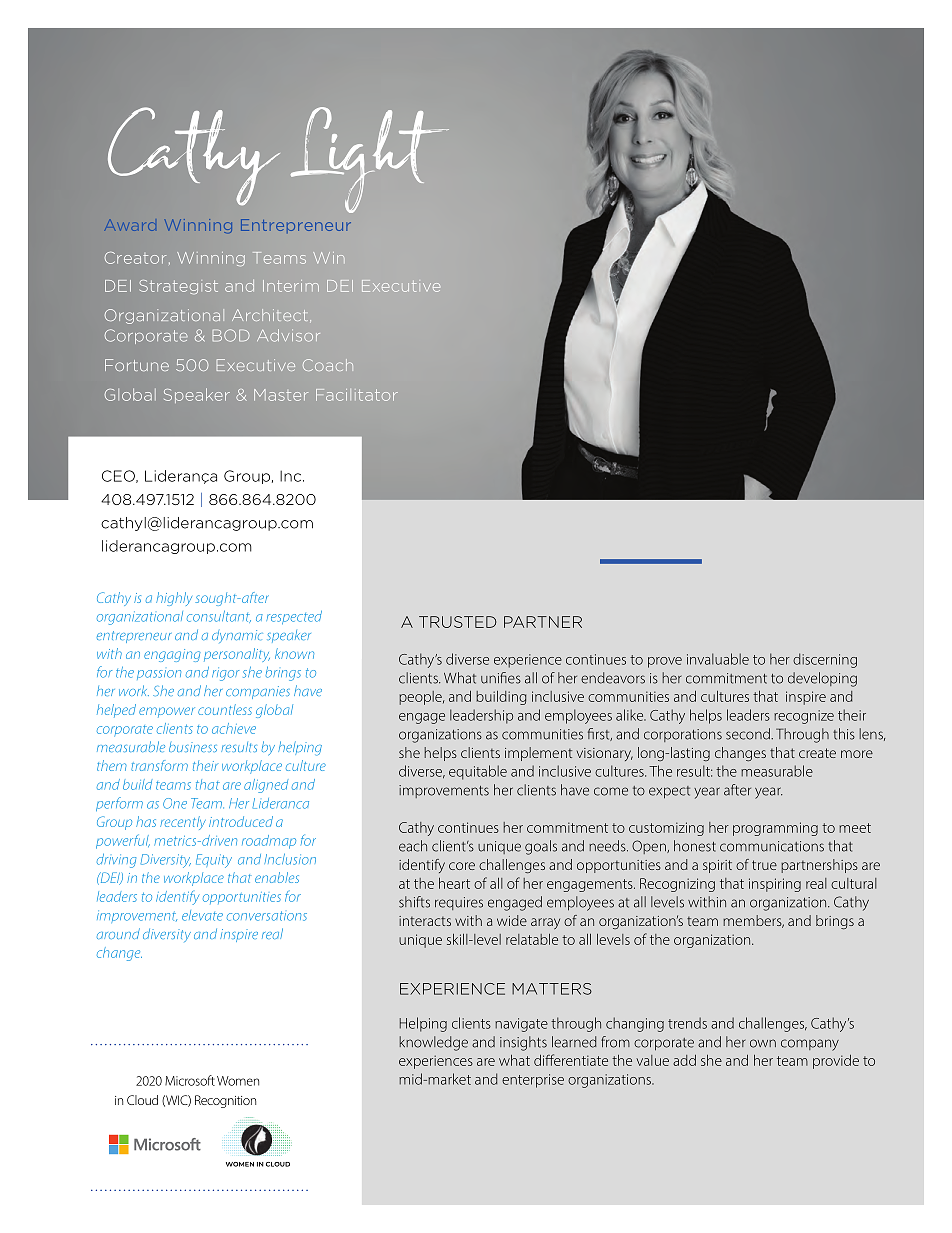 The width and height of the screenshot is (952, 1233). Describe the element at coordinates (370, 160) in the screenshot. I see `Light` at that location.
